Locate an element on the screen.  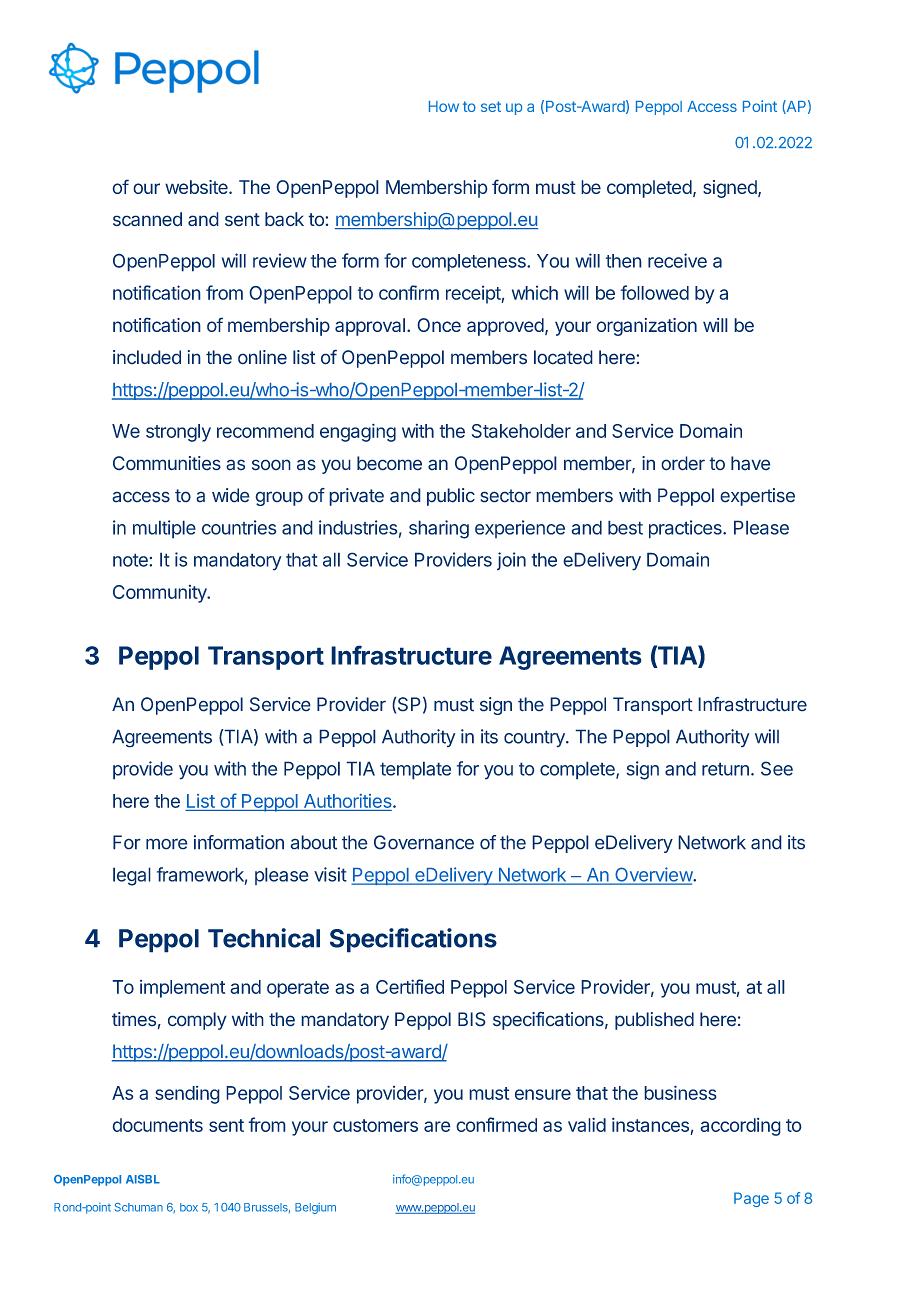
Overview is located at coordinates (653, 875).
